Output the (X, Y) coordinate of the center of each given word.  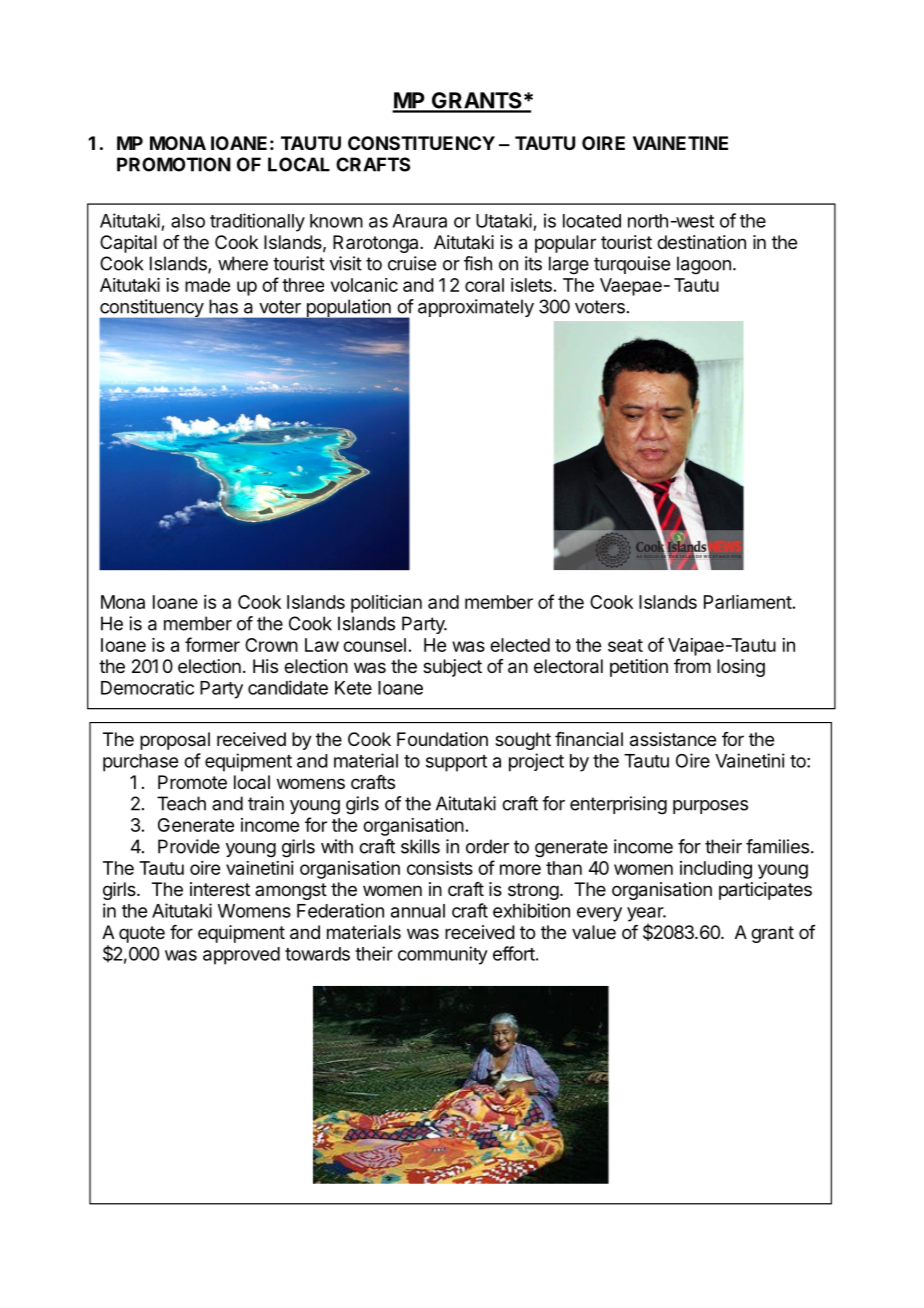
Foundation (442, 739)
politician (386, 604)
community (443, 955)
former (212, 644)
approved (241, 956)
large (569, 265)
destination (701, 242)
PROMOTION (174, 164)
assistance (673, 739)
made (207, 285)
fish (478, 263)
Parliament (748, 602)
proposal (175, 741)
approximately (476, 308)
